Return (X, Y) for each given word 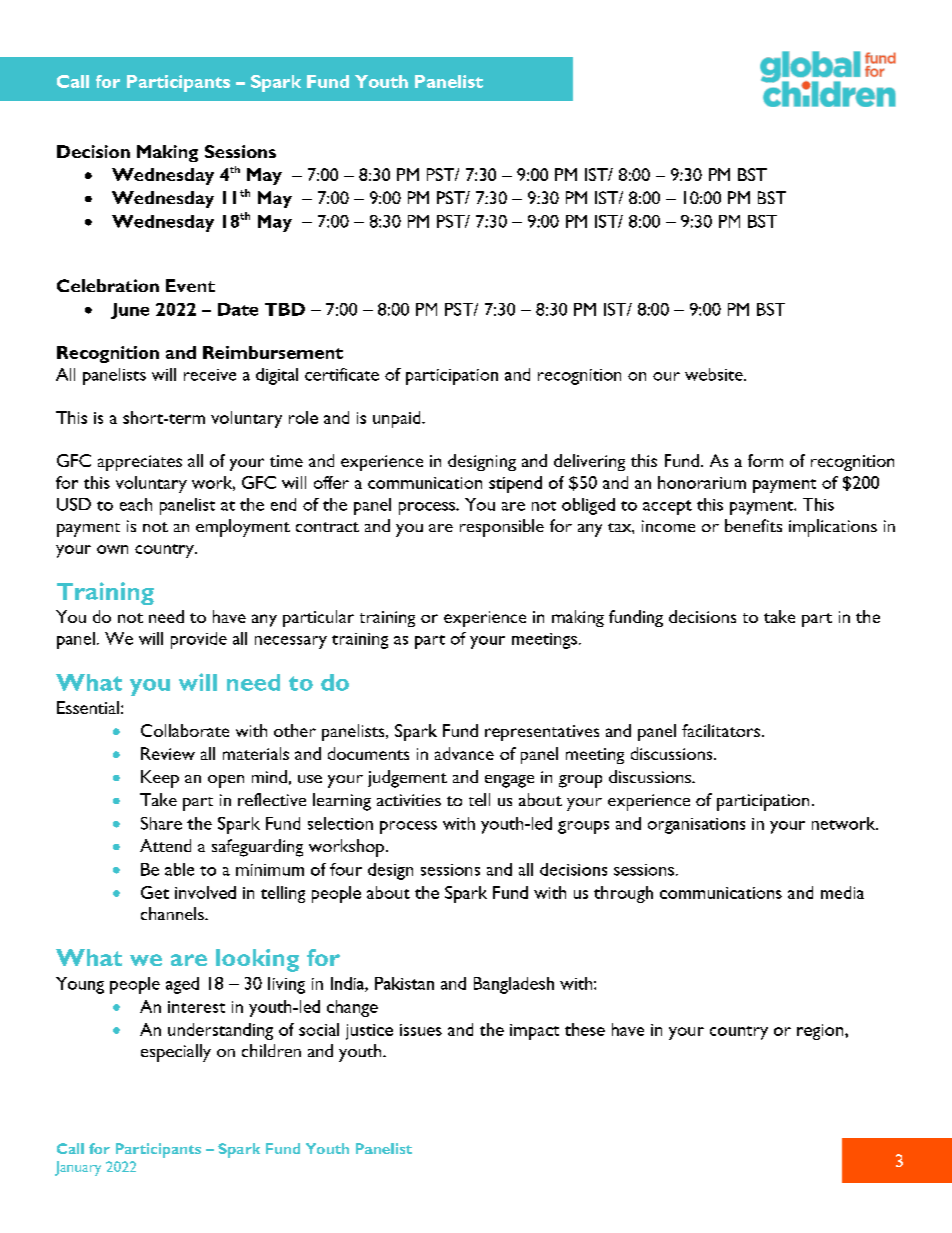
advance (464, 753)
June (130, 311)
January (78, 1168)
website (715, 374)
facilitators (721, 730)
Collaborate (185, 730)
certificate (342, 374)
